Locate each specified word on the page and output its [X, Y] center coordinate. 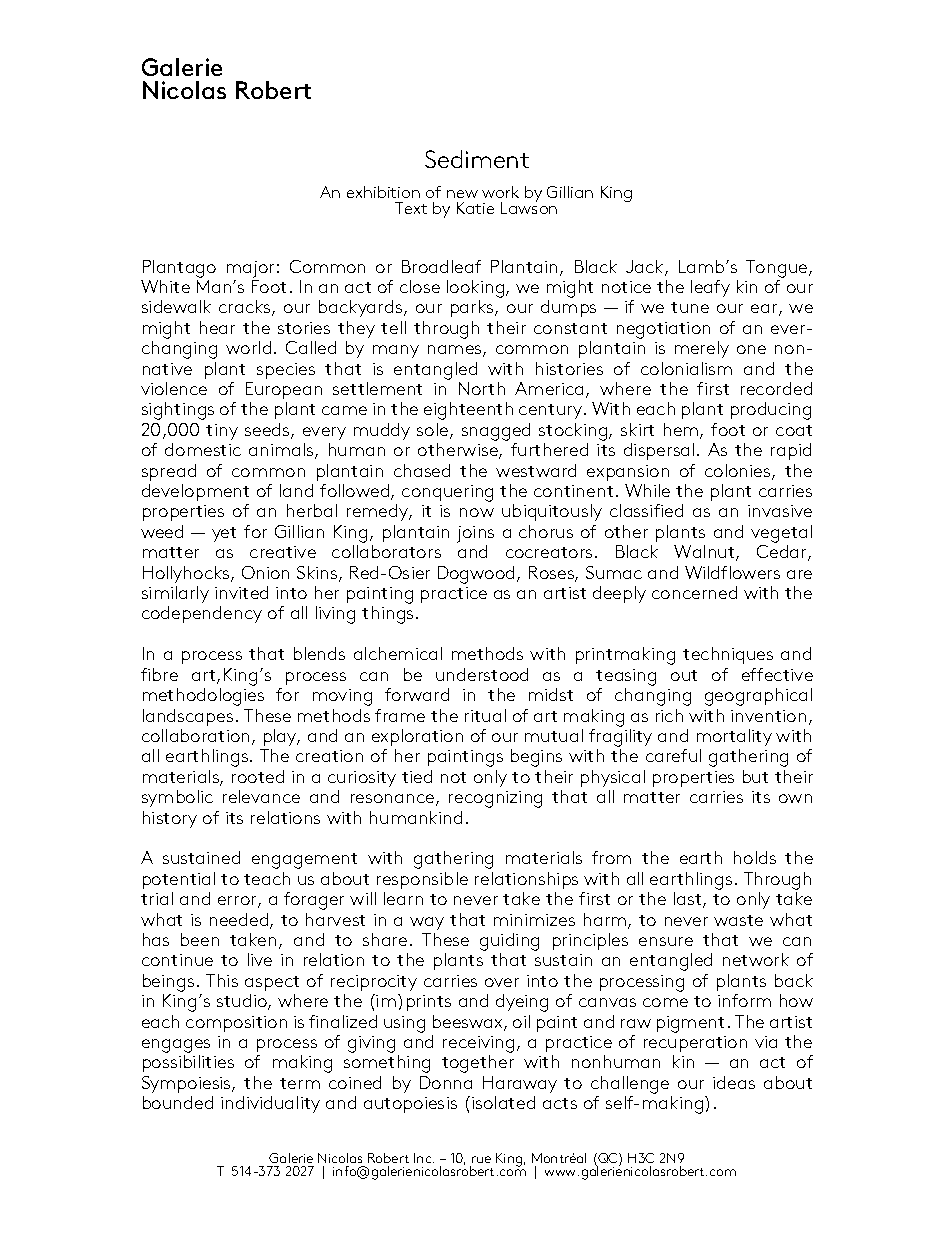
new [462, 194]
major [250, 269]
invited [241, 592]
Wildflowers [732, 572]
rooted [258, 776]
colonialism [686, 368]
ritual [485, 715]
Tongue [778, 269]
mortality [734, 737]
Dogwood [478, 575]
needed [240, 921]
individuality [270, 1104]
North [482, 388]
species [286, 371]
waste [738, 920]
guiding [509, 943]
